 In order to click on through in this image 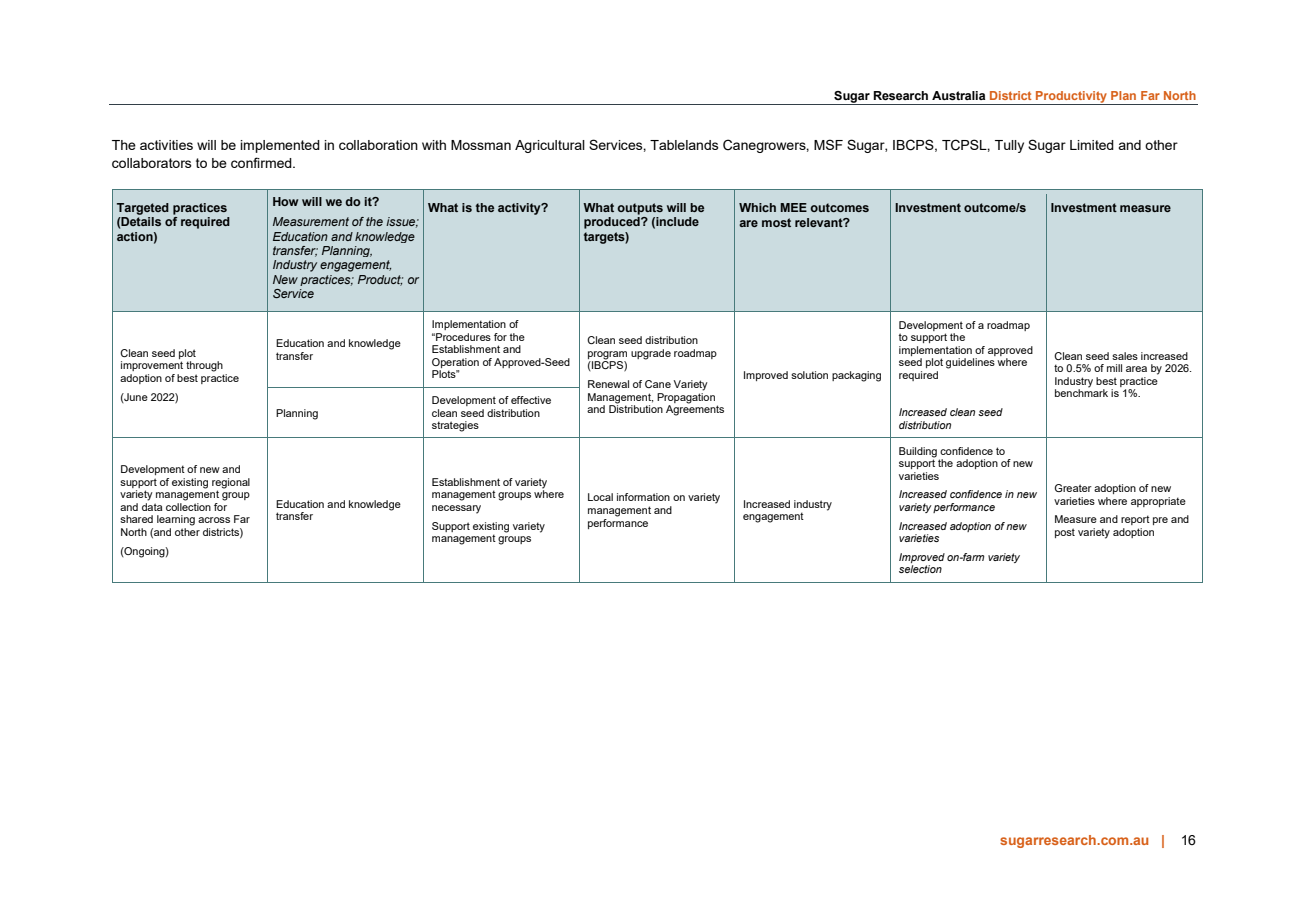, I will do `click(204, 366)`.
